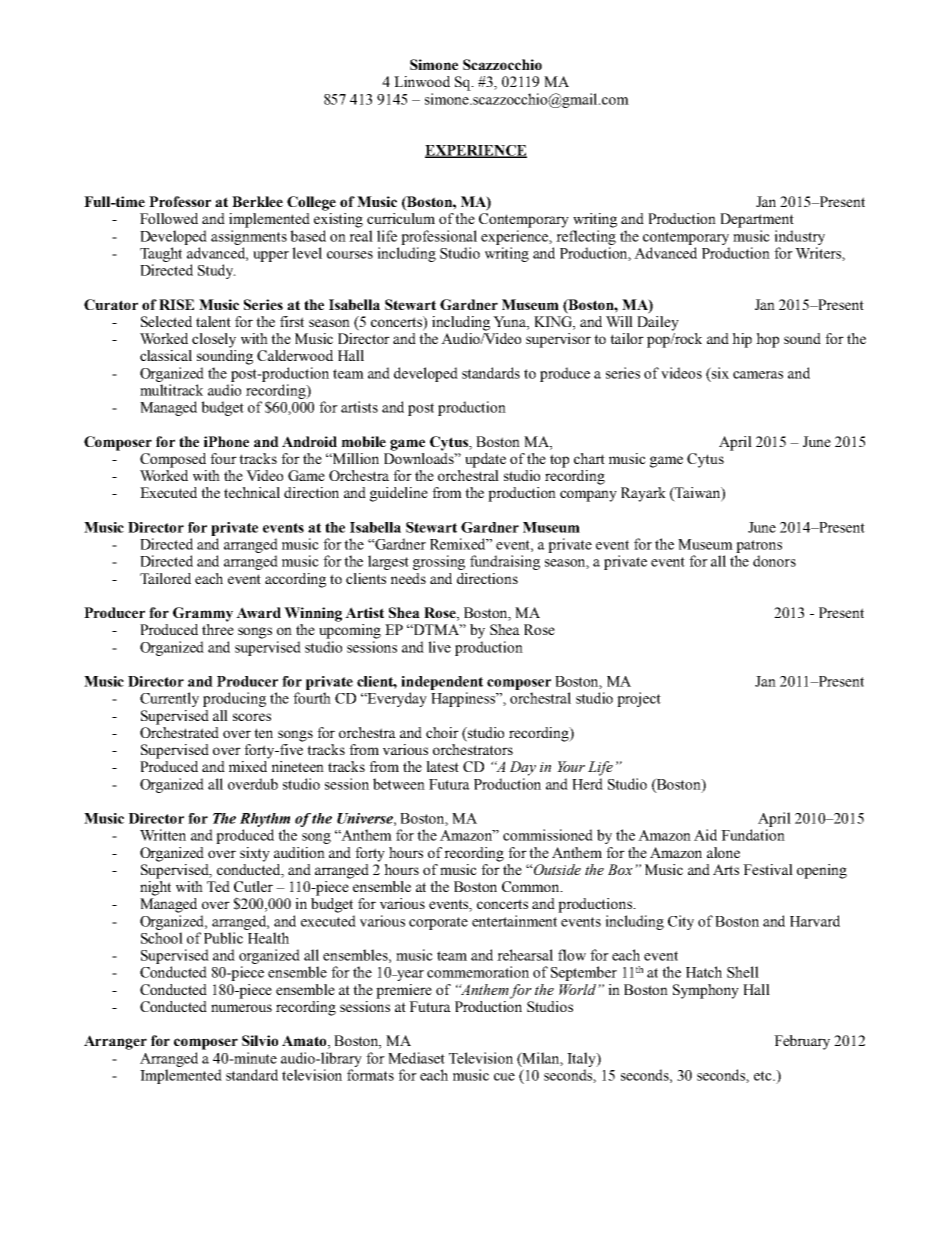 The image size is (952, 1233). What do you see at coordinates (180, 201) in the screenshot?
I see `Professor` at bounding box center [180, 201].
